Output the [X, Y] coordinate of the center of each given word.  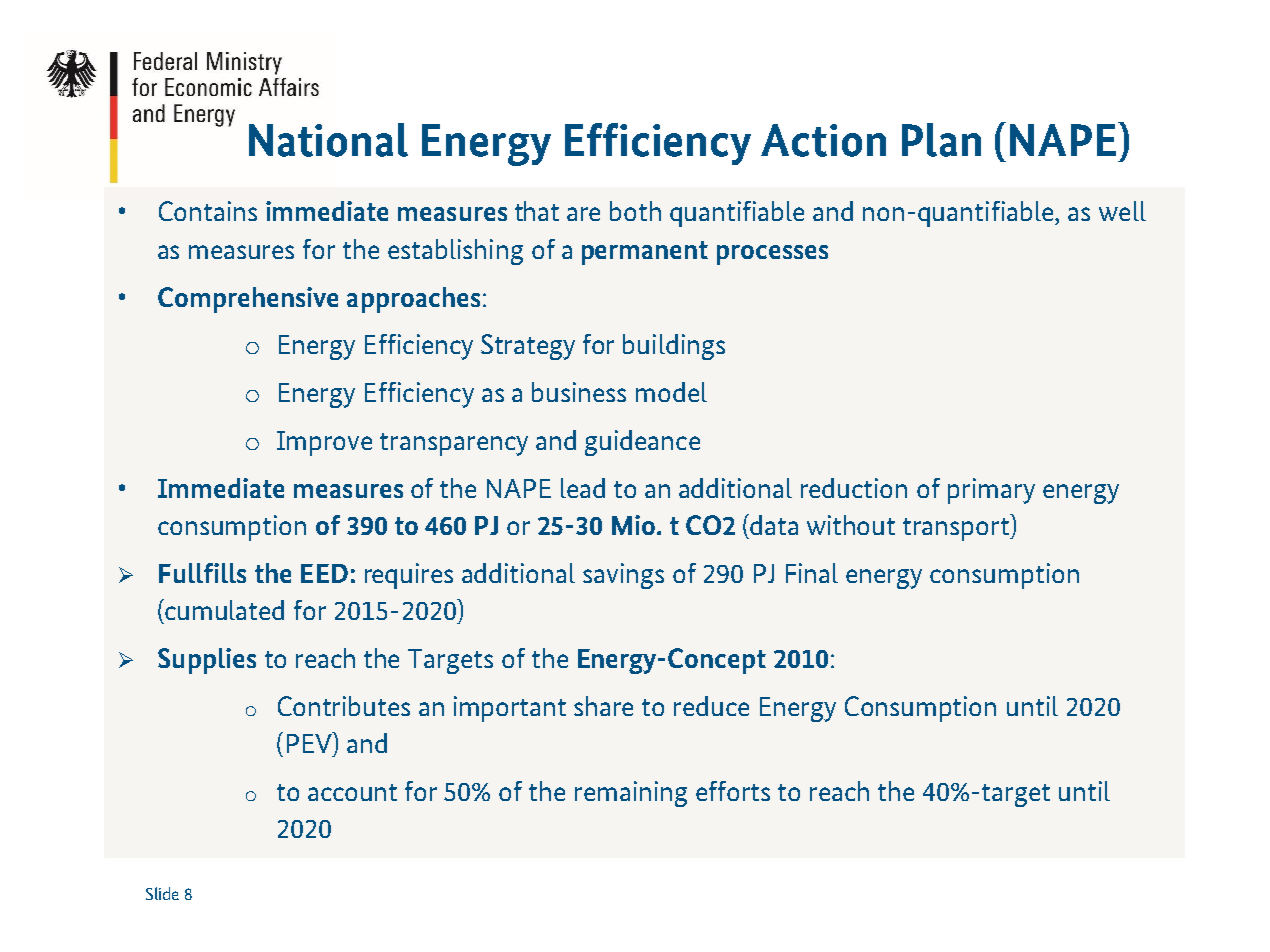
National [328, 140]
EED [324, 573]
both [635, 211]
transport [957, 529]
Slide [162, 893]
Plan [941, 140]
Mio [633, 525]
